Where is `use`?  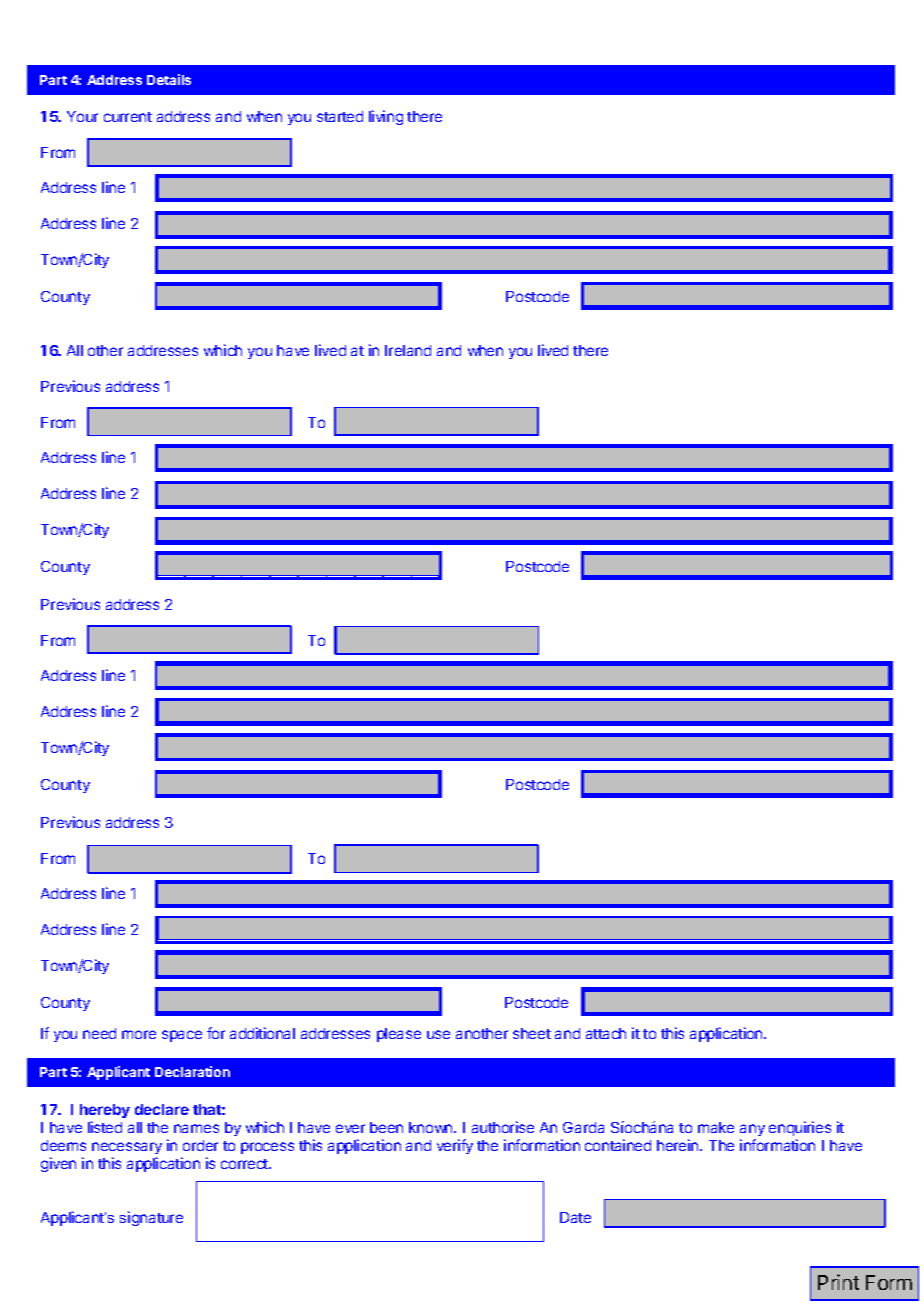
use is located at coordinates (438, 1034).
